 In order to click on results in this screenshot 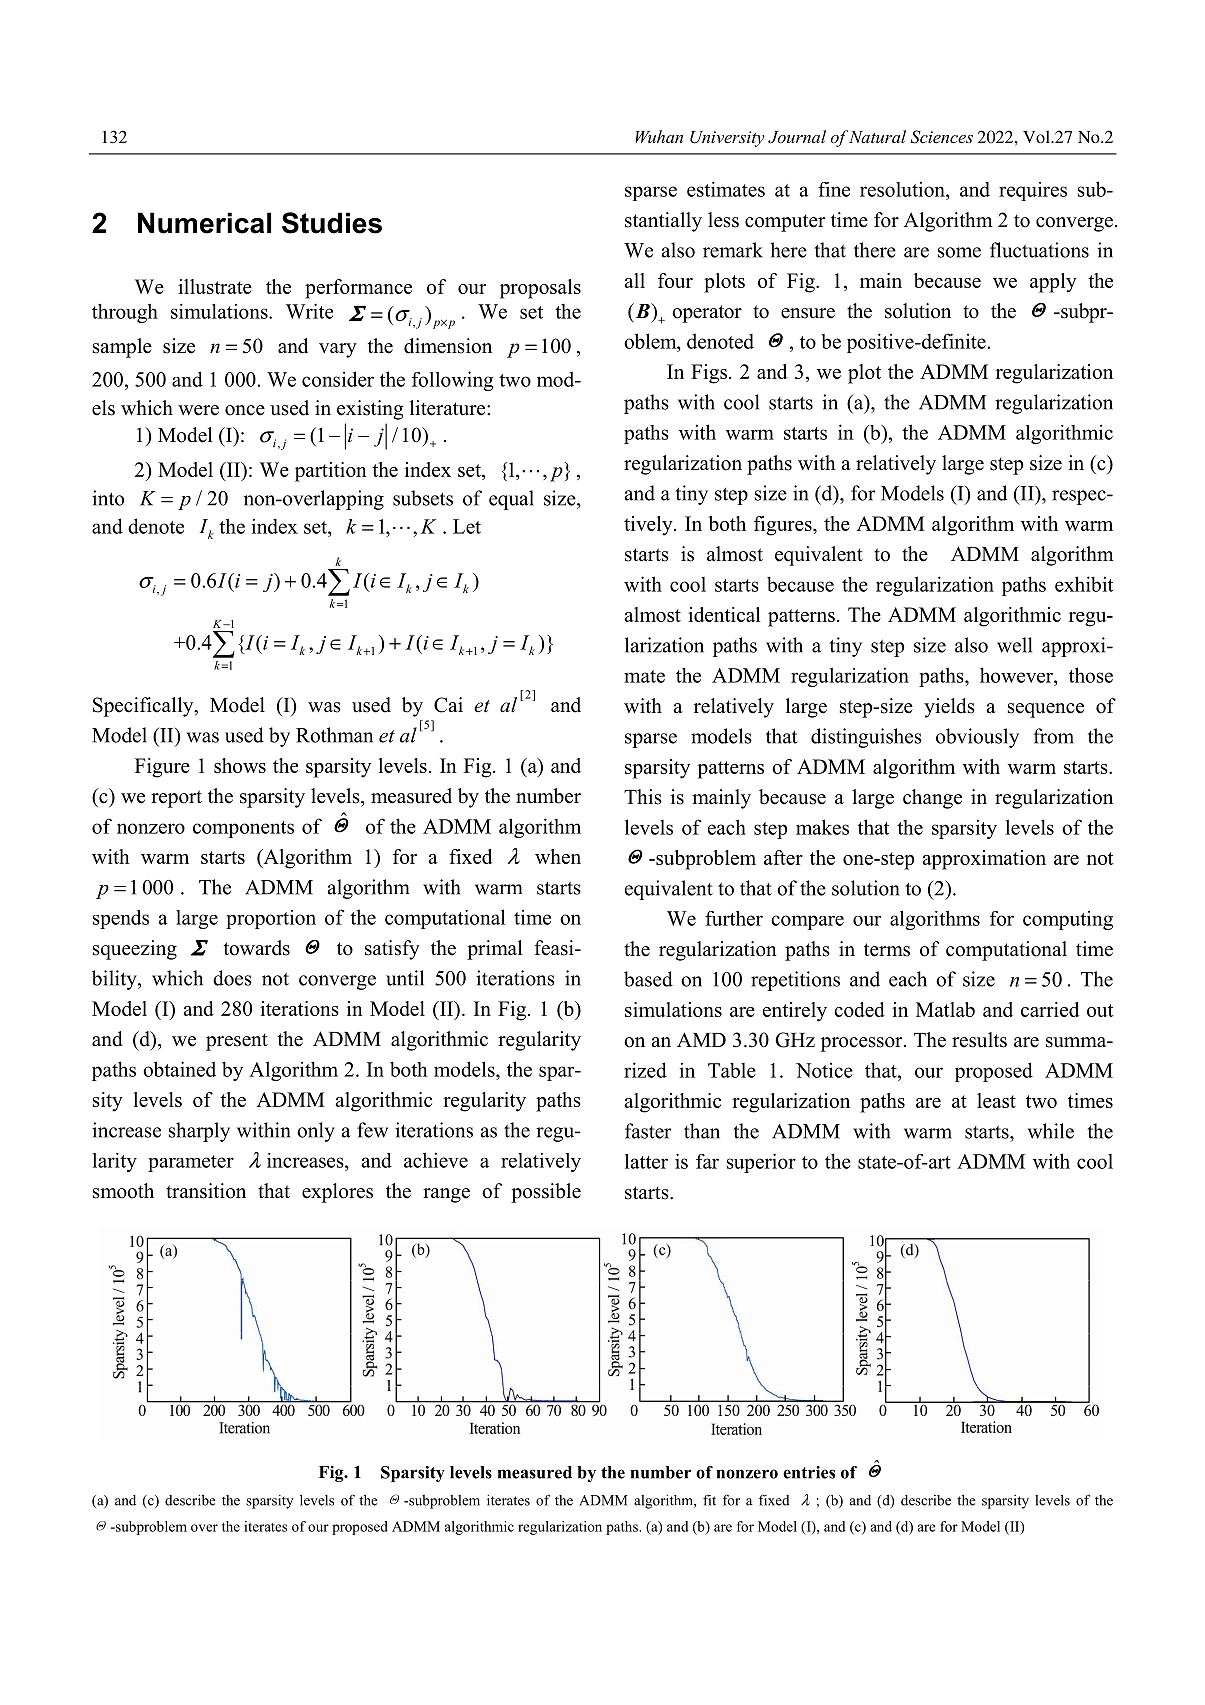, I will do `click(979, 1040)`.
